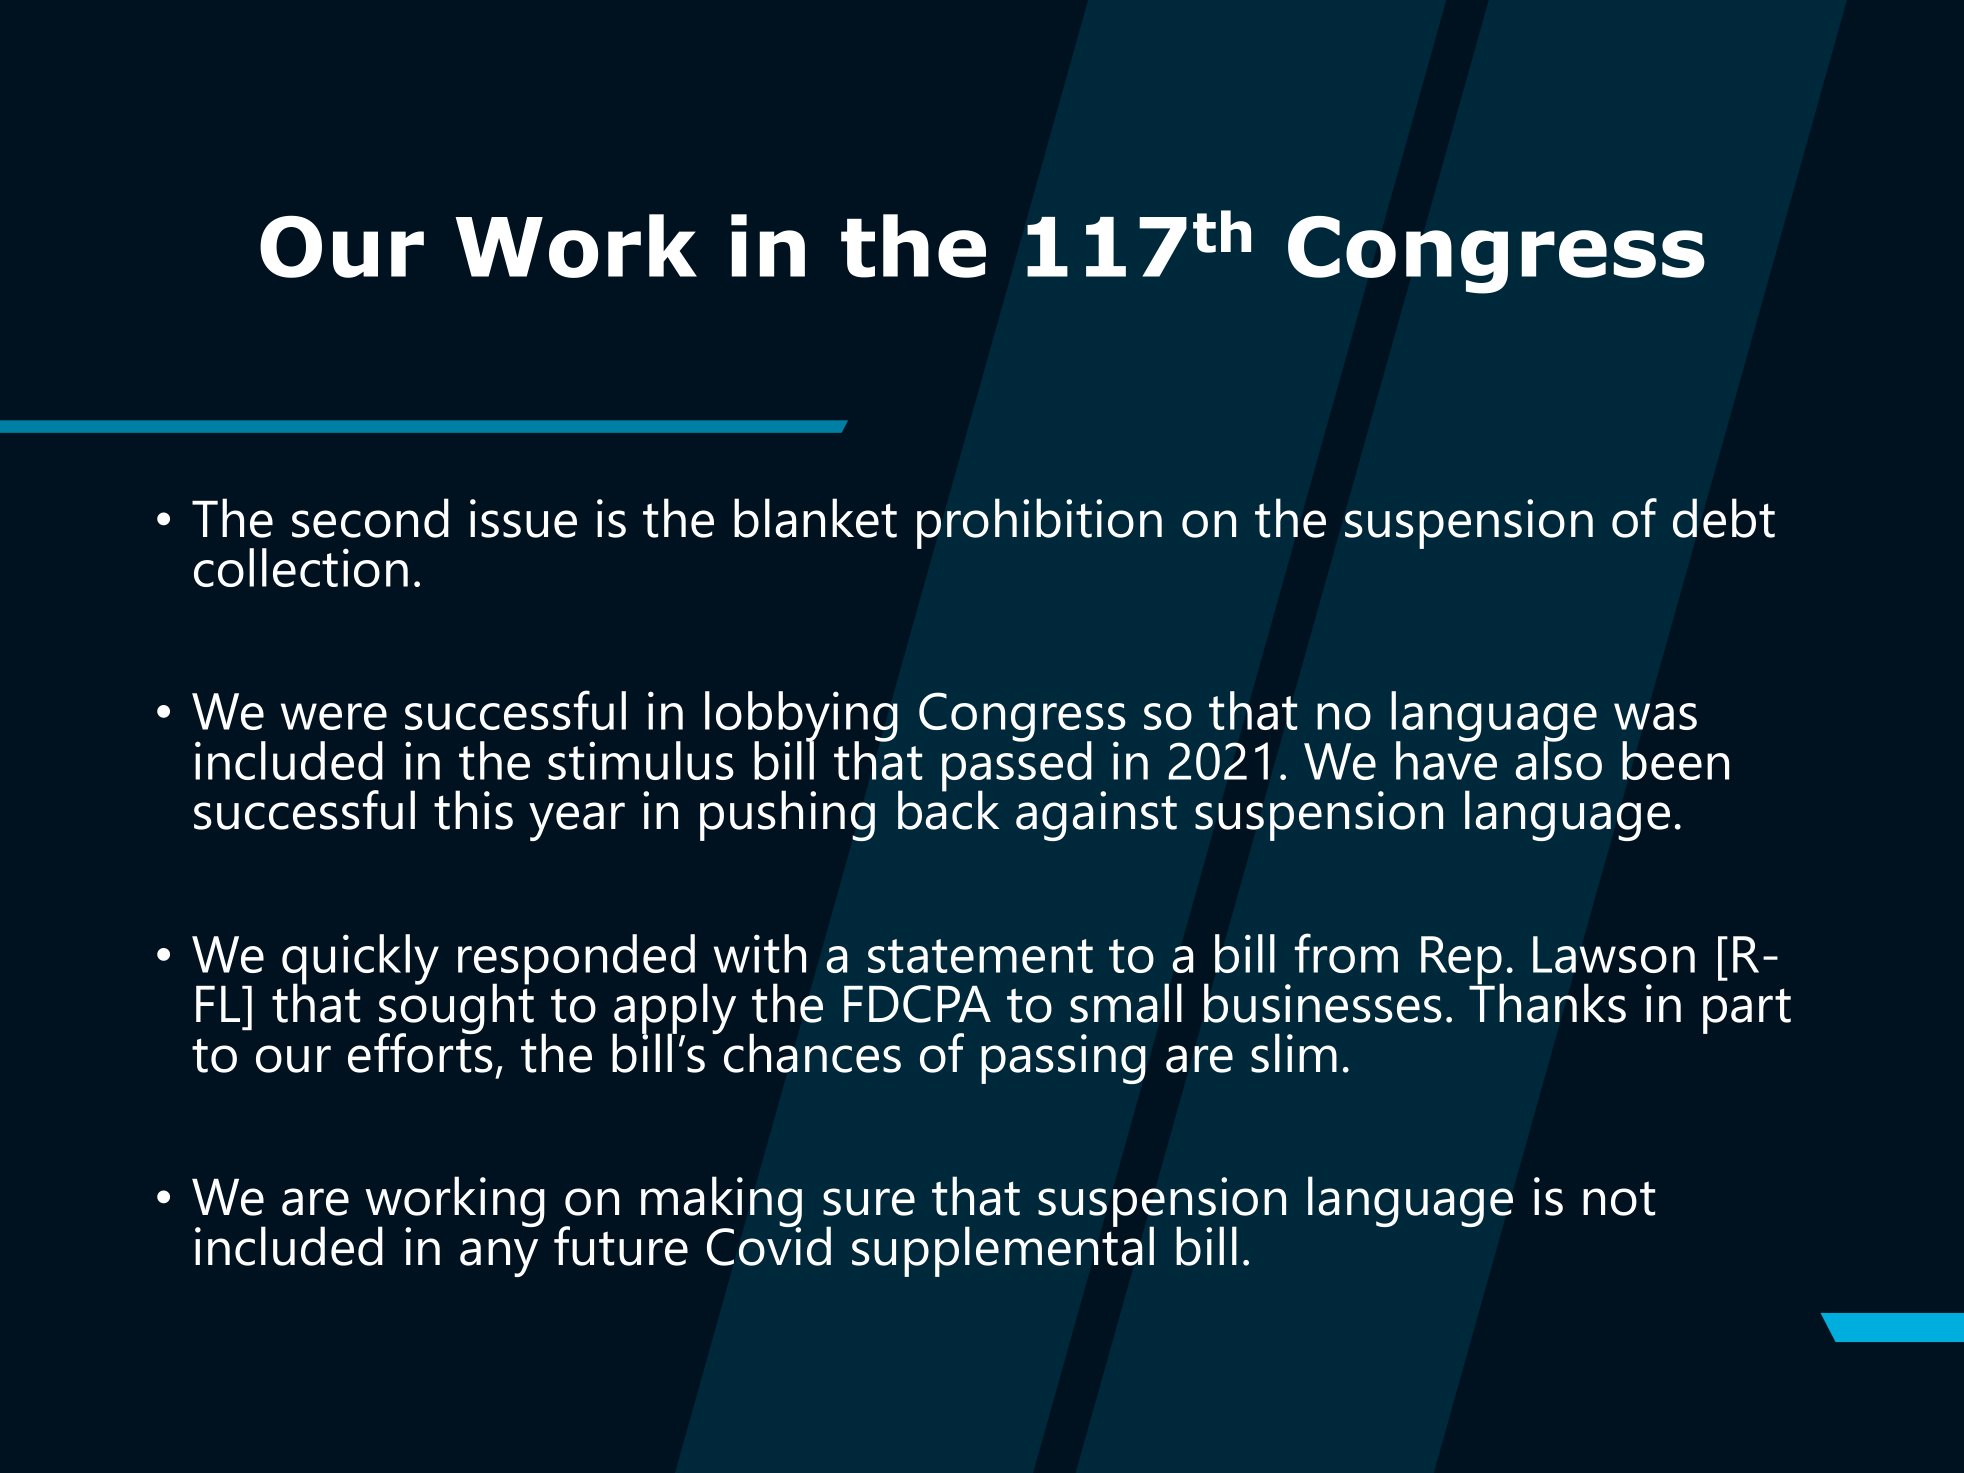 The width and height of the document is (1964, 1473). I want to click on any, so click(499, 1257).
